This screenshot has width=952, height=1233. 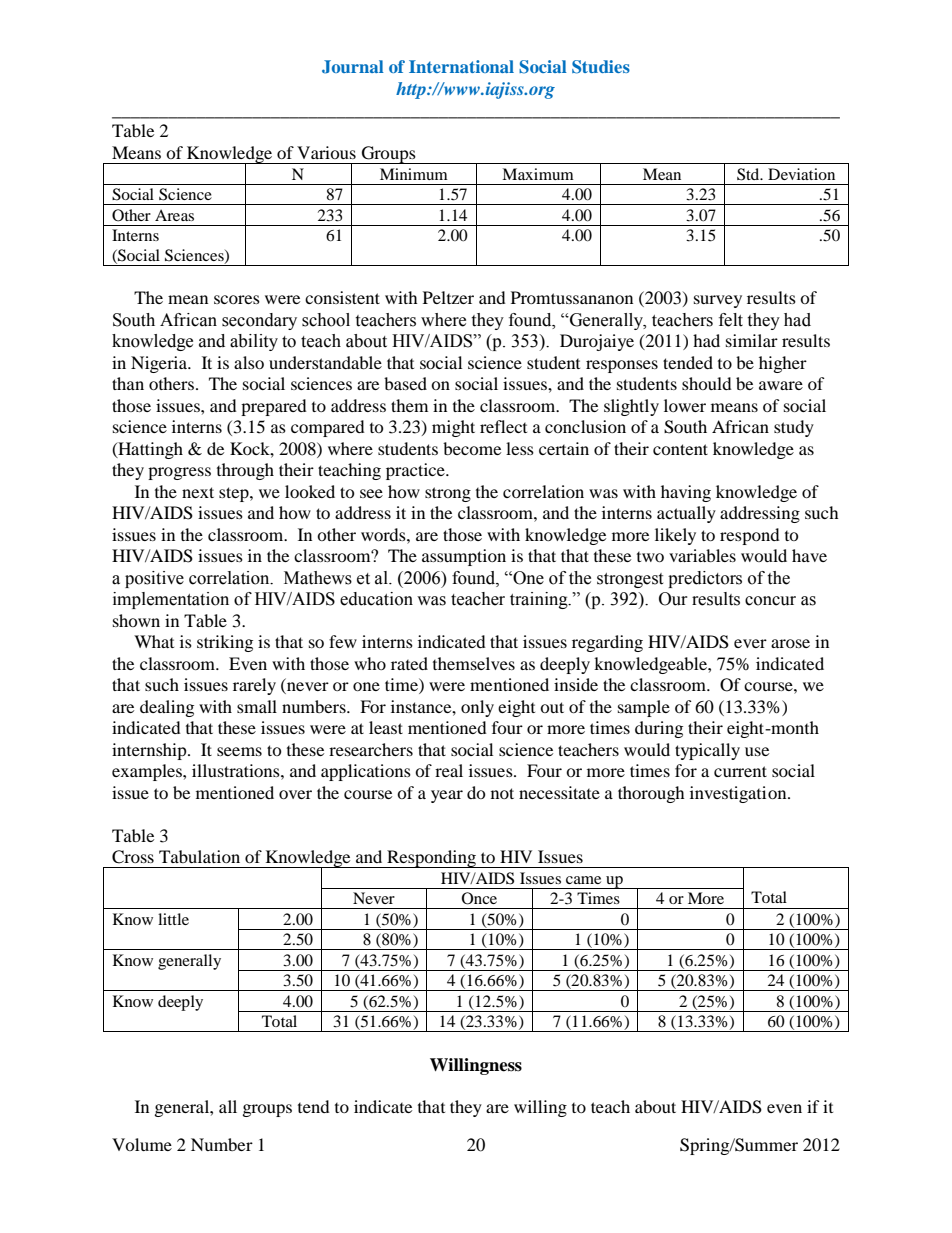 I want to click on become, so click(x=472, y=448).
